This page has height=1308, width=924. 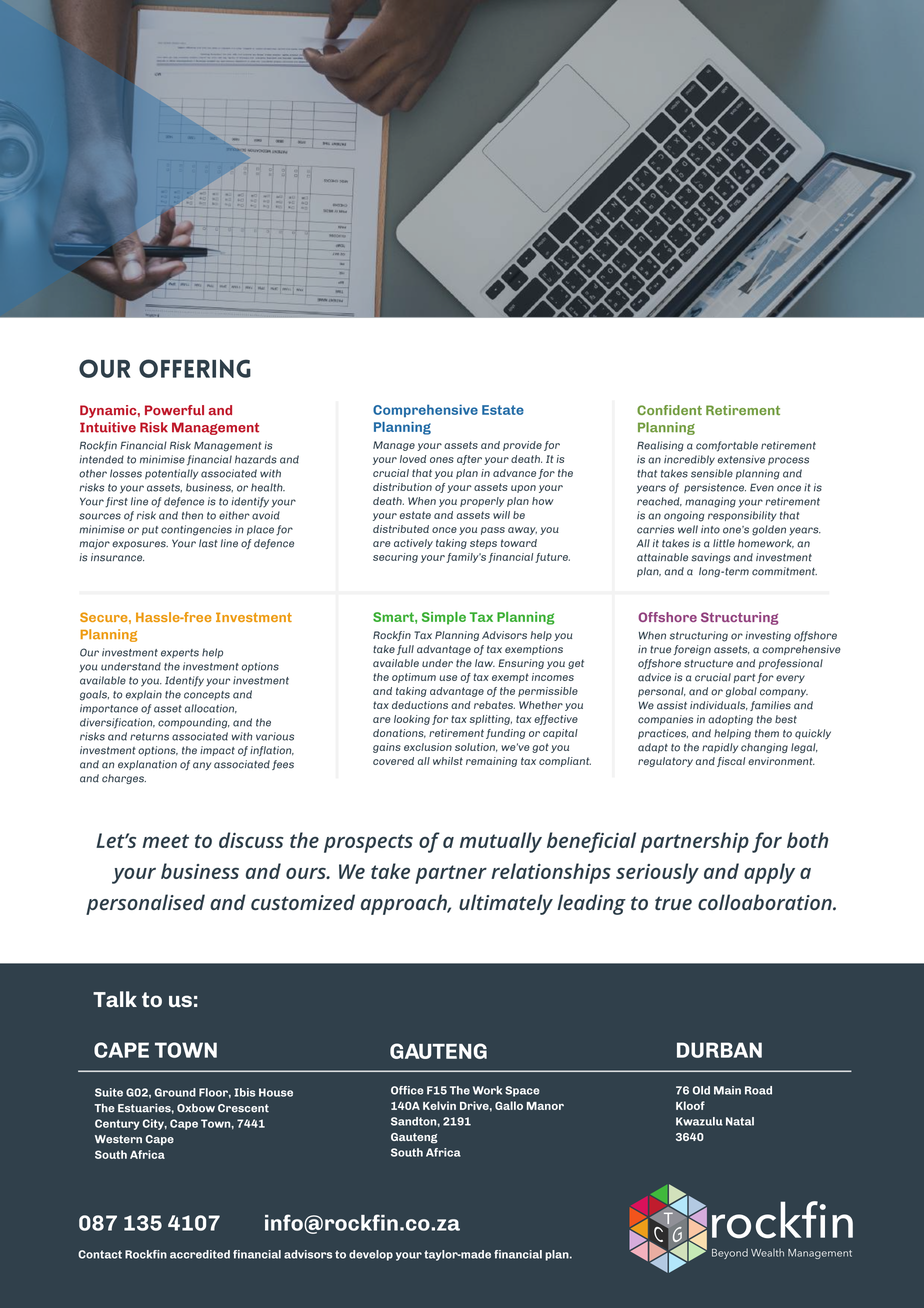 I want to click on Talk, so click(x=115, y=999).
